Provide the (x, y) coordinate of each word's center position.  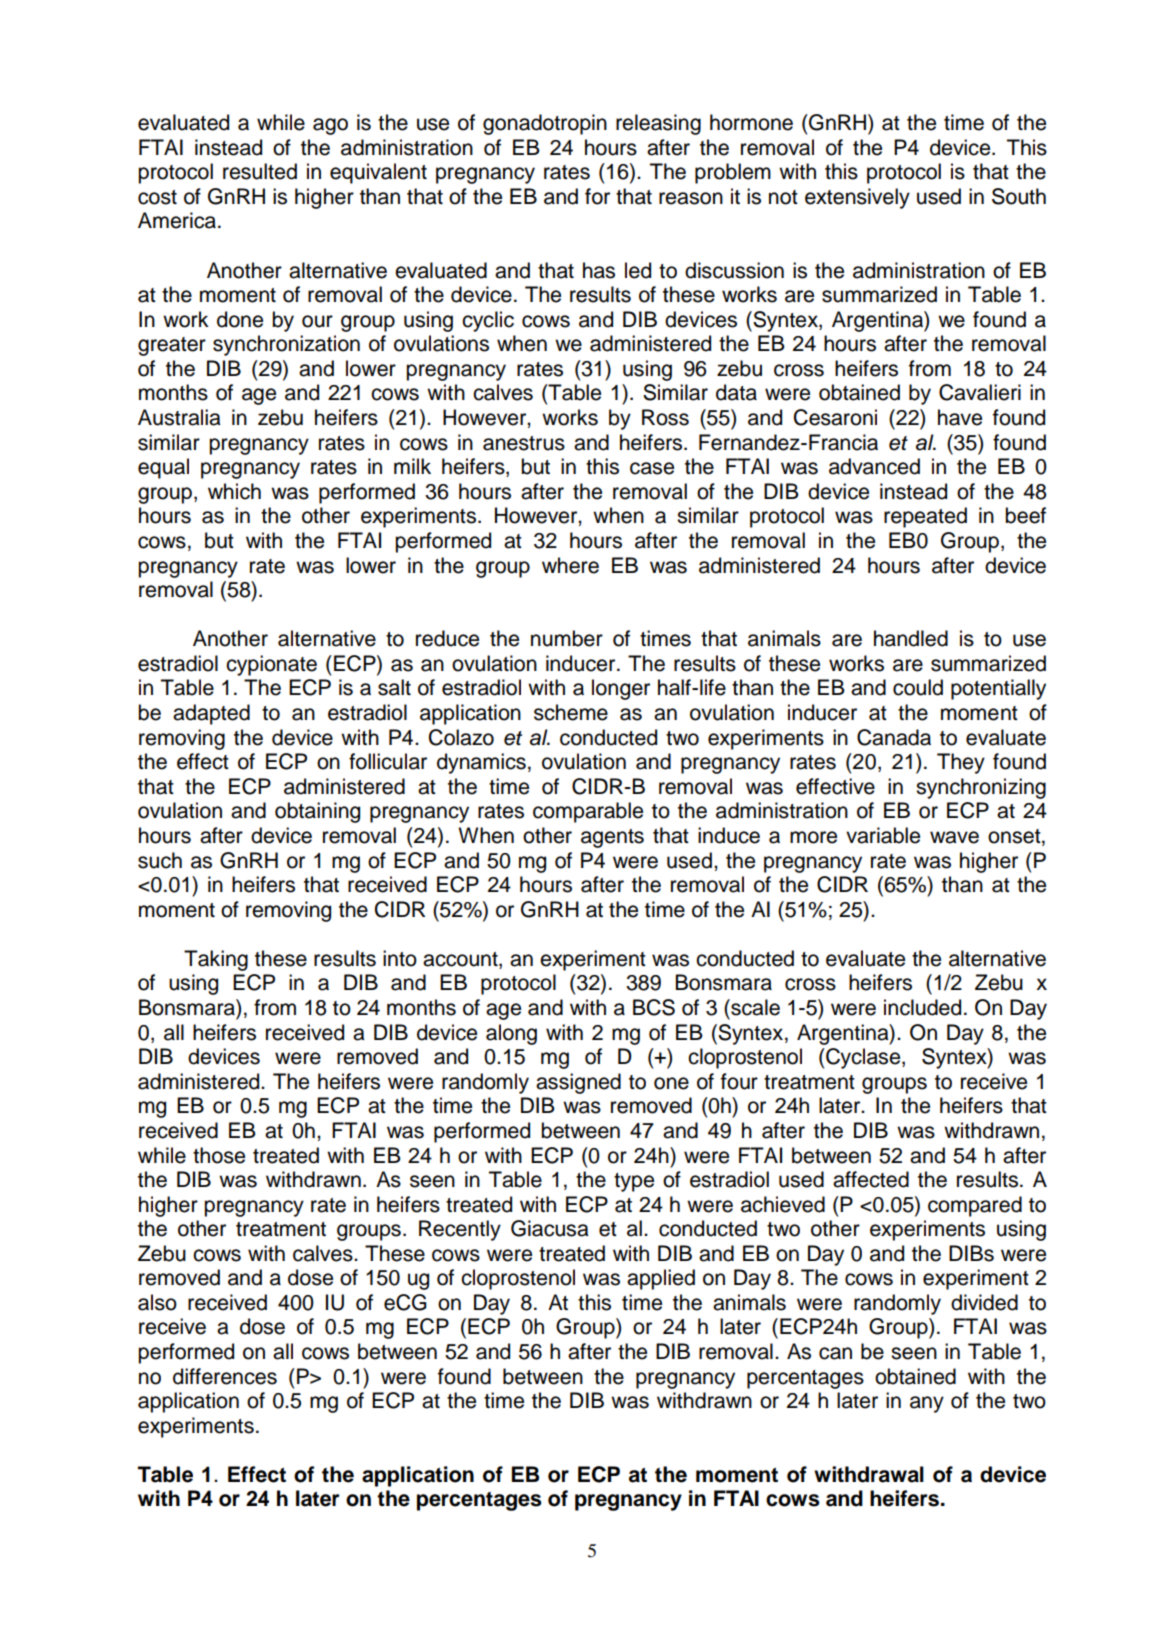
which (234, 491)
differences (225, 1376)
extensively (857, 198)
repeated (925, 517)
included (922, 1007)
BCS (654, 1007)
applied (661, 1279)
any (927, 1404)
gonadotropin (545, 124)
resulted (260, 171)
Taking (216, 960)
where (570, 565)
